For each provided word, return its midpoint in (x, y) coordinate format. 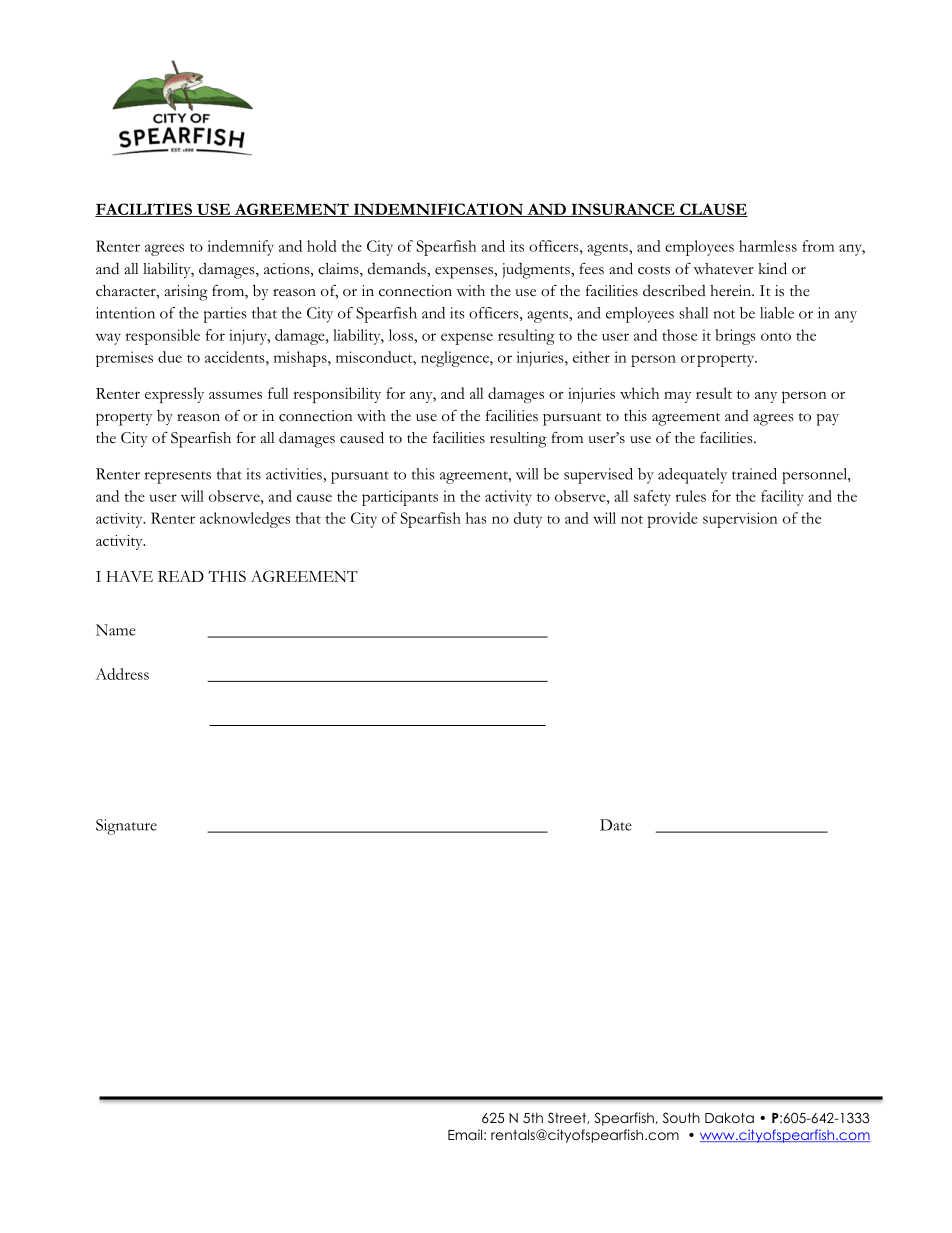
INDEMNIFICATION (438, 210)
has (476, 518)
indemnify (240, 248)
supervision (740, 520)
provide (672, 520)
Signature (126, 827)
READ (181, 576)
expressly (174, 395)
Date (616, 825)
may (678, 397)
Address (122, 674)
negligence (456, 359)
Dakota (729, 1117)
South (681, 1118)
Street (568, 1118)
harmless (768, 246)
